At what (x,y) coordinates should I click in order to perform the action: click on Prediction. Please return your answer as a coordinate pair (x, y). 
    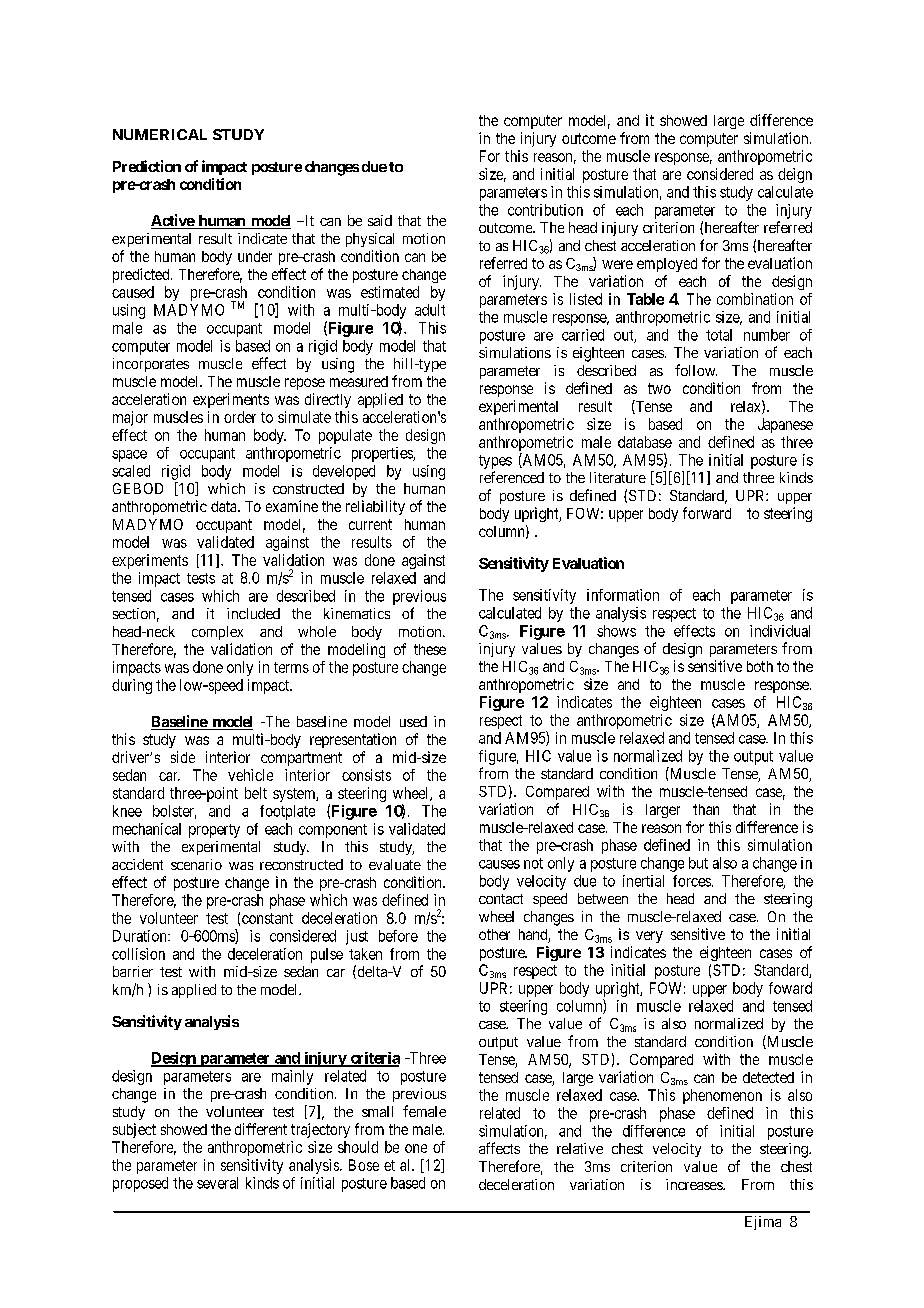
    Looking at the image, I should click on (147, 166).
